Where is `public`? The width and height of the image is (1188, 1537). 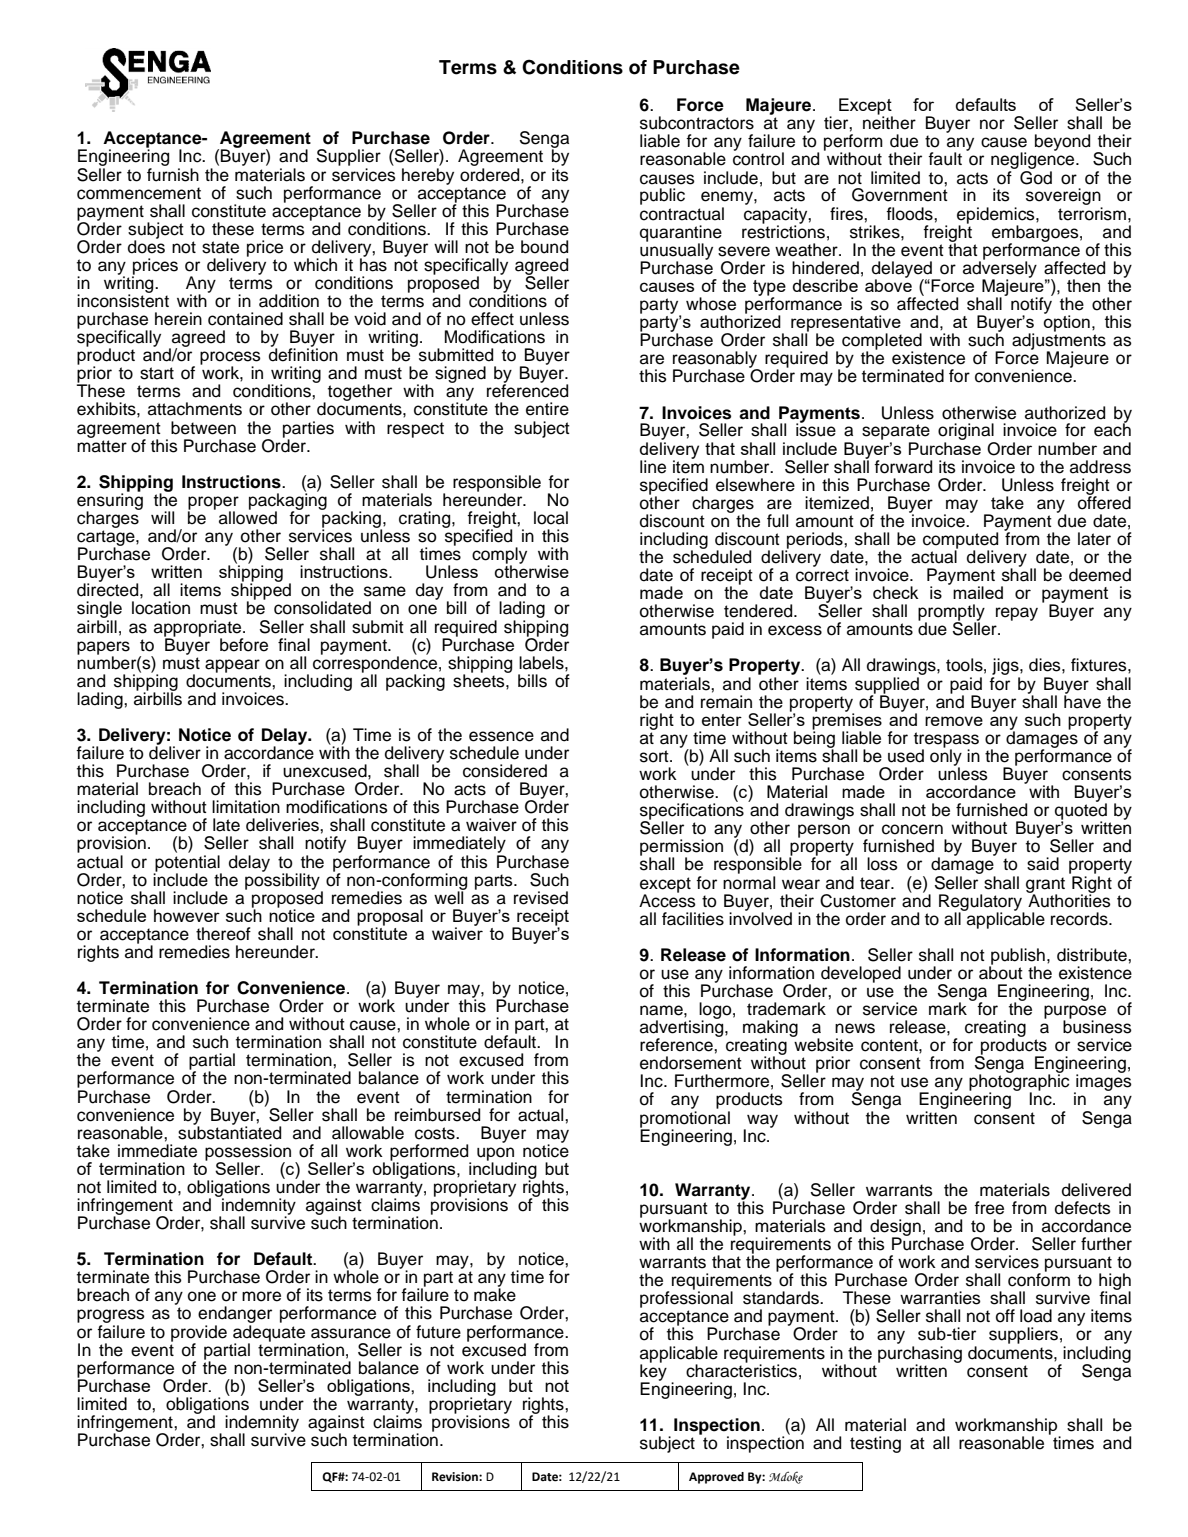
public is located at coordinates (662, 196).
